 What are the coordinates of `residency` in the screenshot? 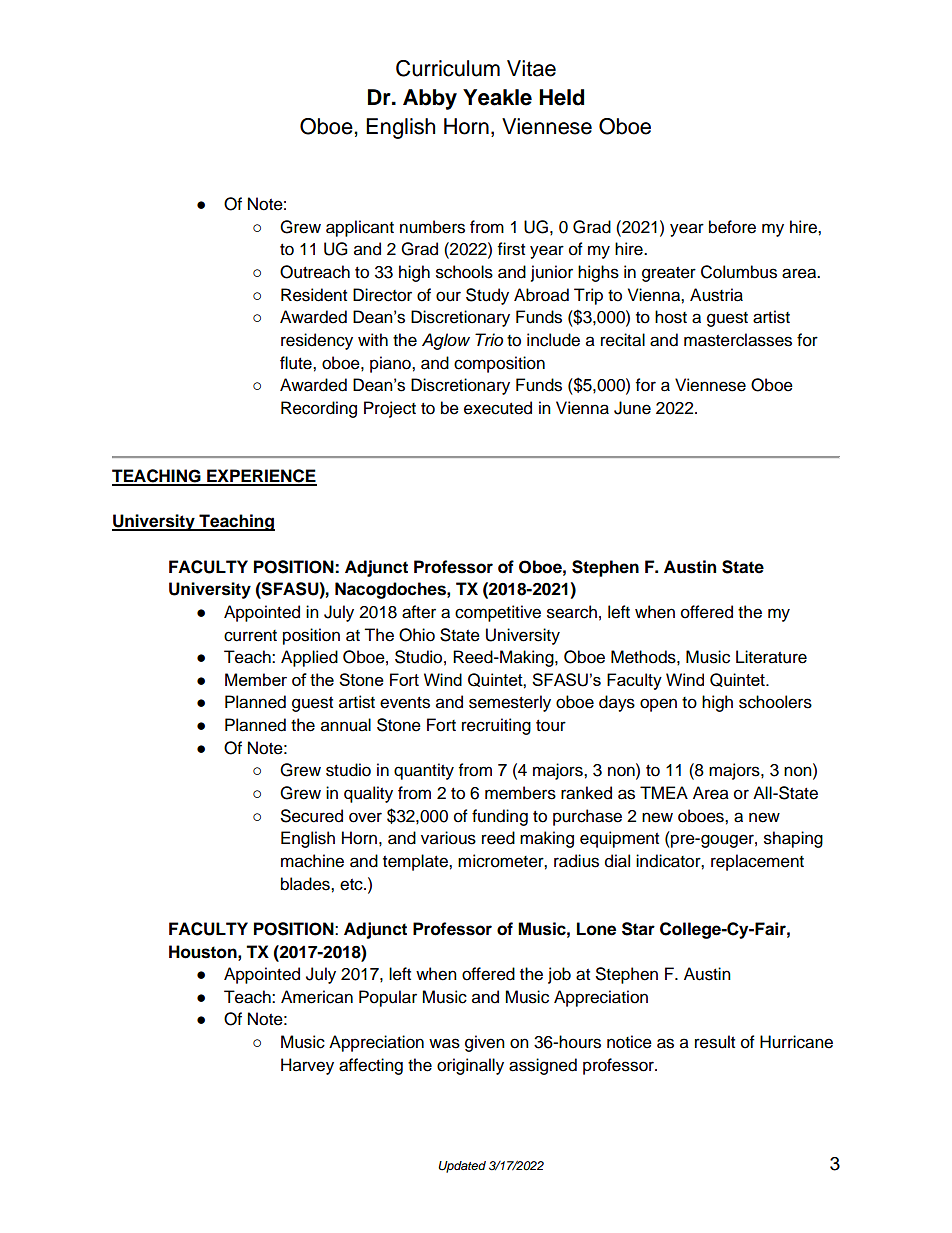 It's located at (317, 341).
